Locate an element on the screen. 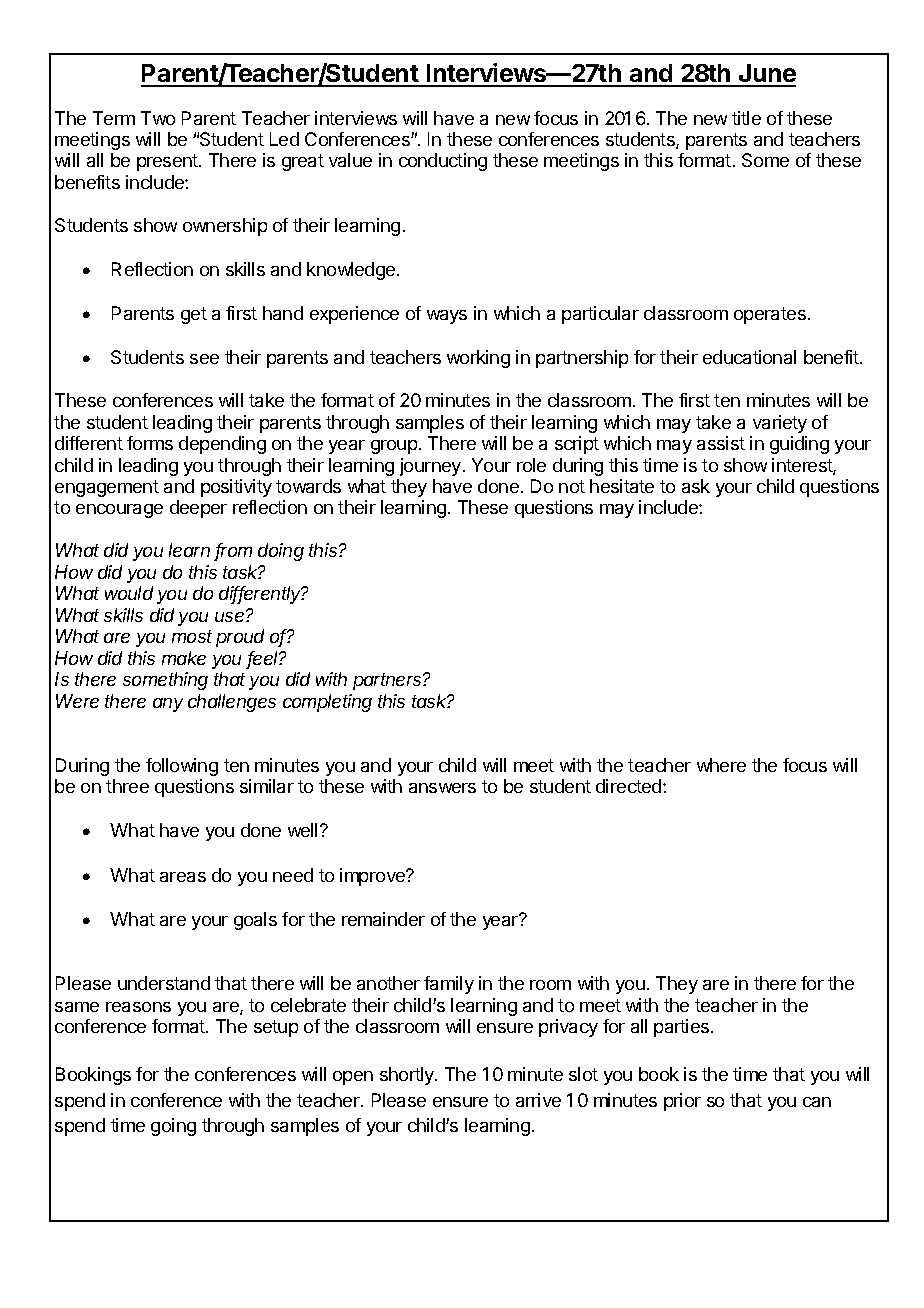 The height and width of the screenshot is (1308, 924). present is located at coordinates (168, 162).
